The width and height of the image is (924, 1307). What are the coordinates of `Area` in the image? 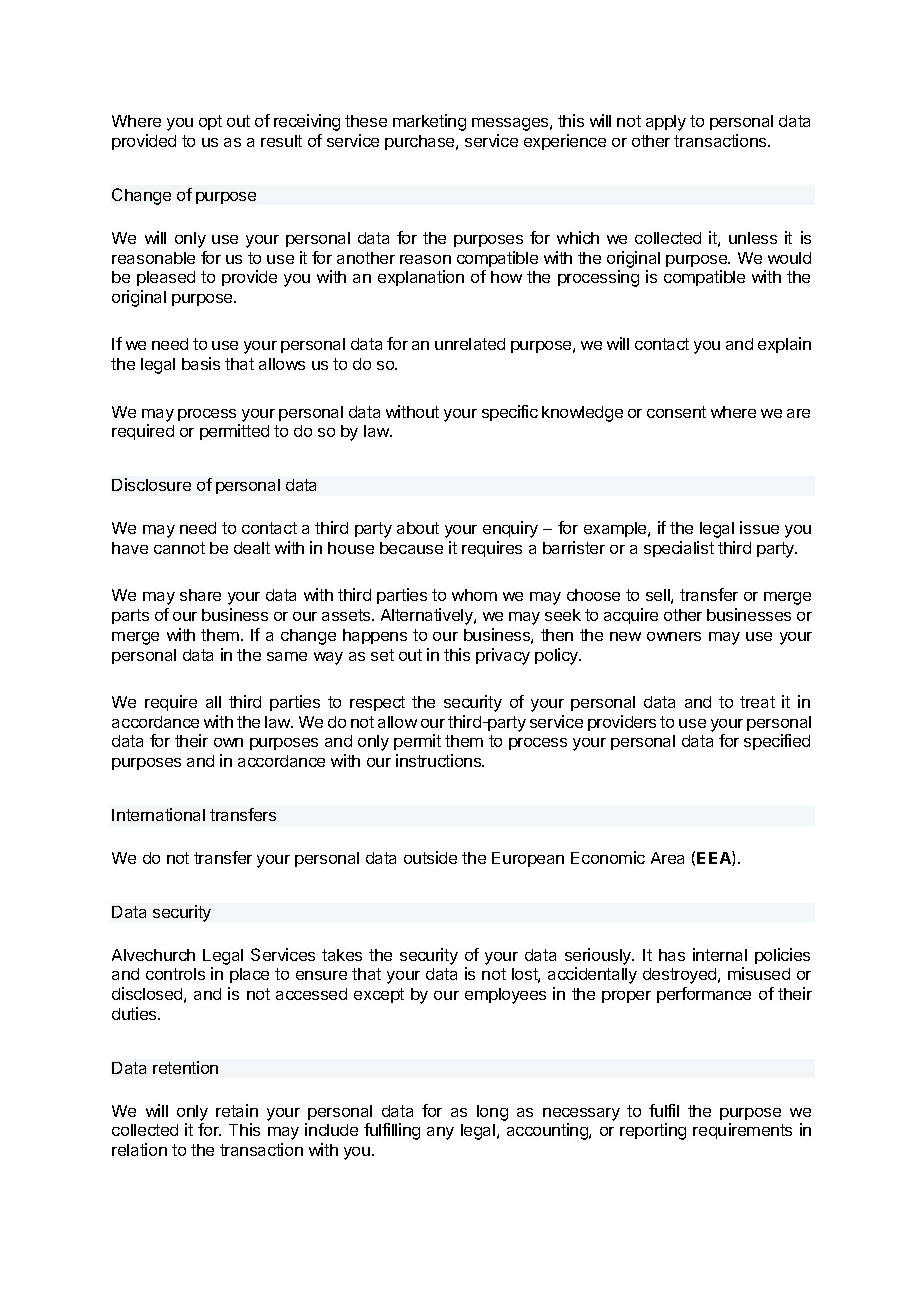 It's located at (667, 858).
